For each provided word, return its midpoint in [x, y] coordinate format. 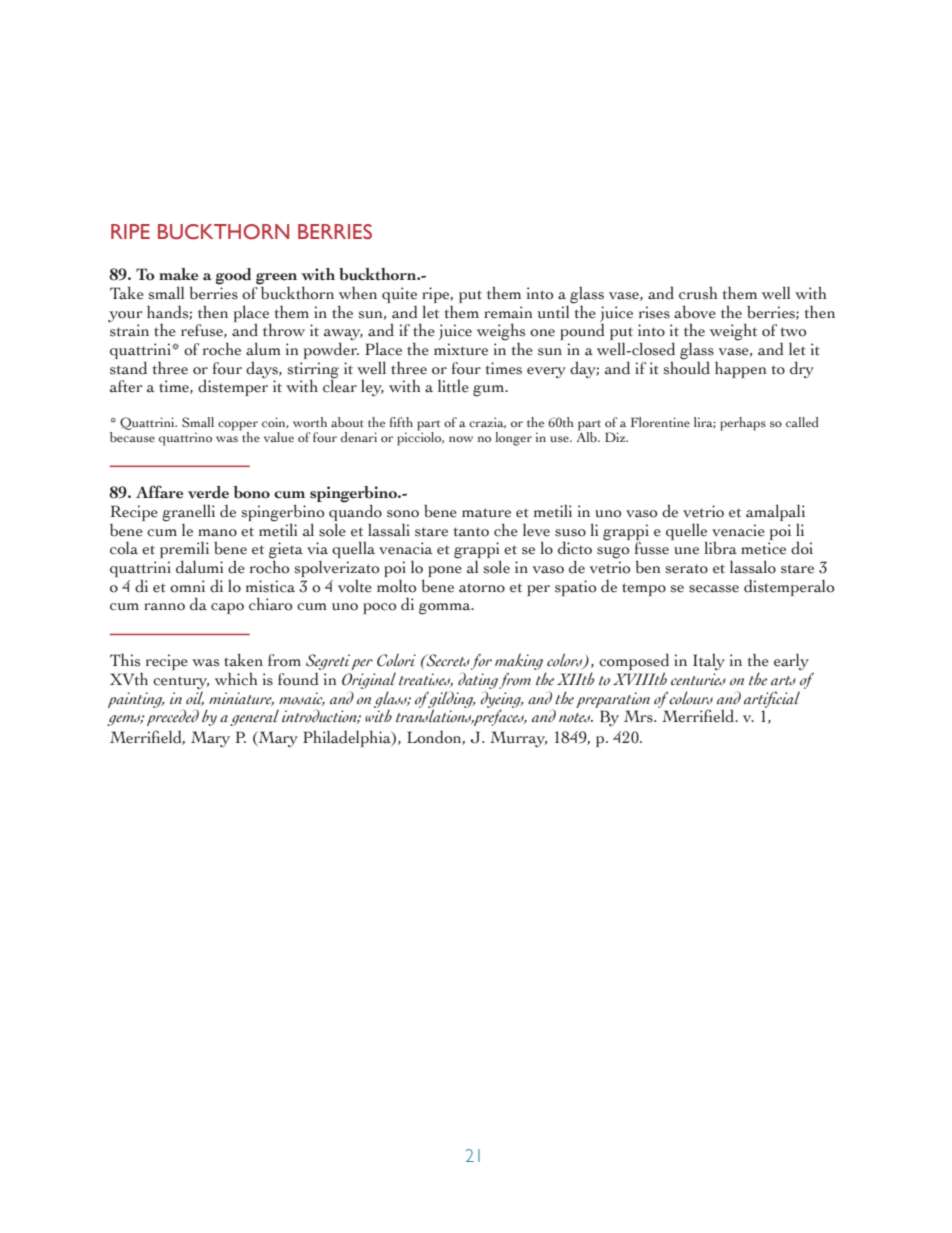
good [233, 276]
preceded [173, 717]
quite [399, 296]
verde [208, 492]
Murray [518, 739]
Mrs [639, 716]
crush [698, 293]
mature [486, 513]
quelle [686, 532]
